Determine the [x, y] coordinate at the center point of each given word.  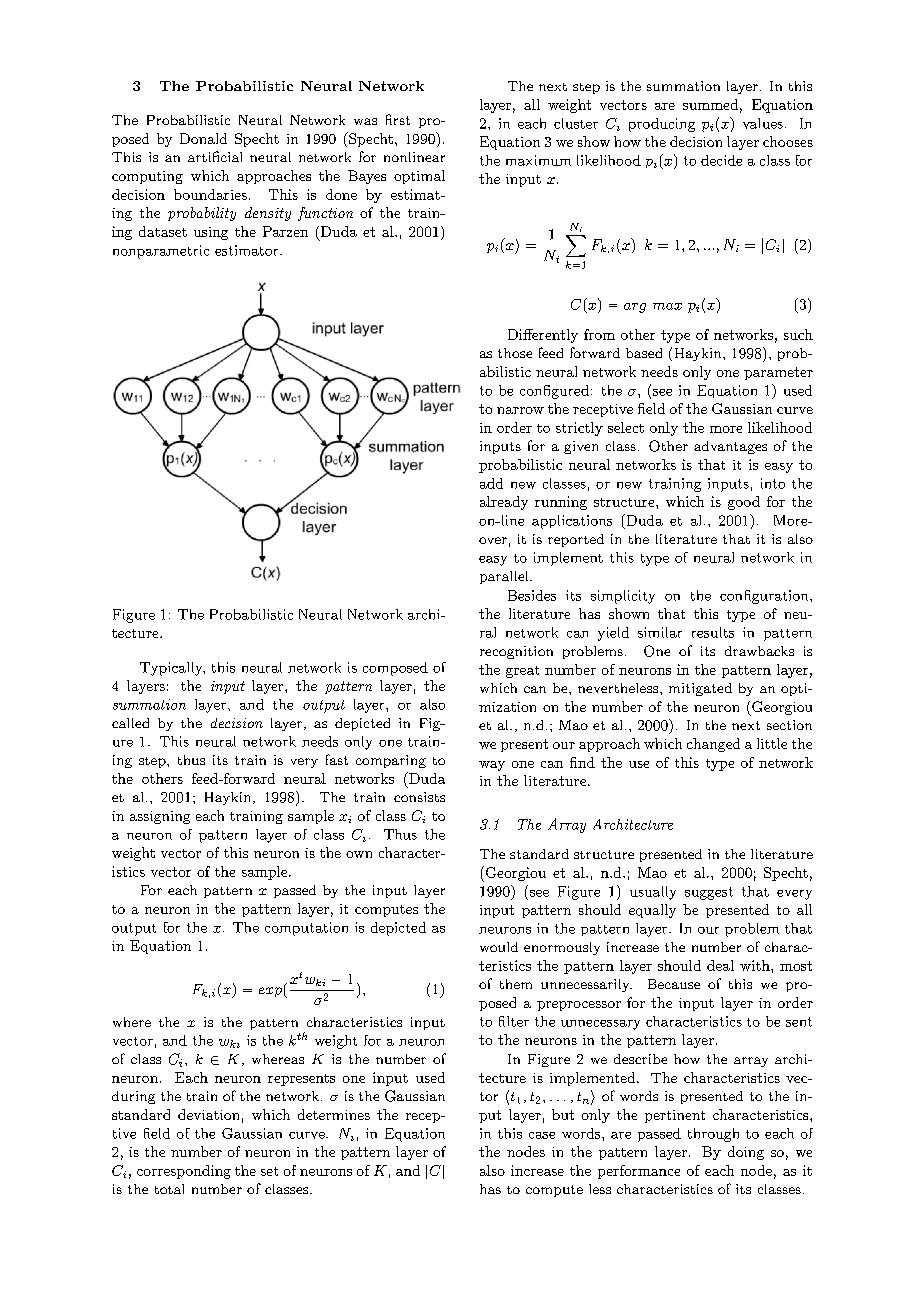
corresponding [184, 1172]
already [504, 503]
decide [721, 160]
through [713, 1135]
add [491, 483]
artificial [215, 156]
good [744, 503]
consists [419, 797]
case [542, 1135]
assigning [160, 817]
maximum [538, 160]
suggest [709, 893]
